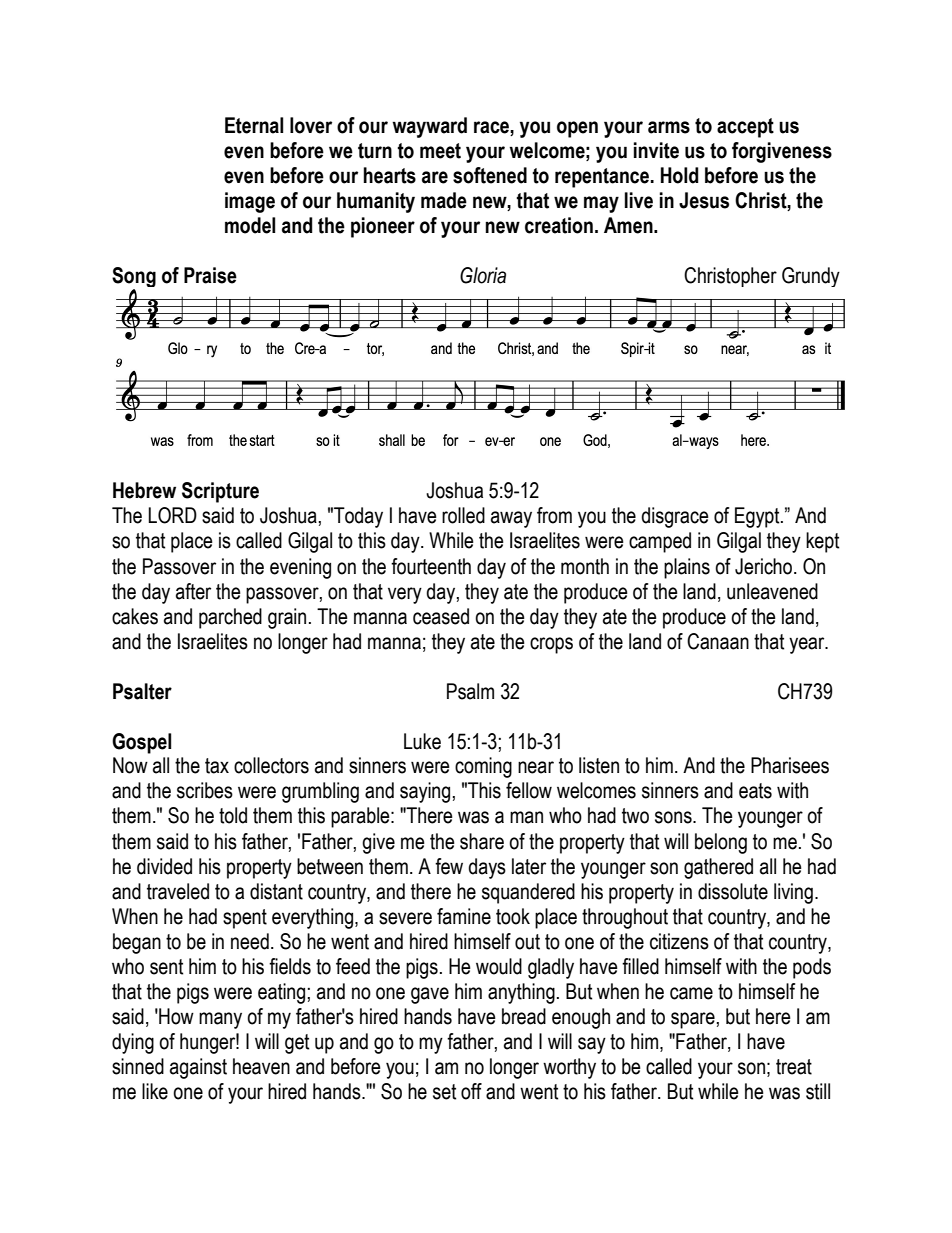 The width and height of the document is (952, 1233). Describe the element at coordinates (490, 175) in the document. I see `softened` at that location.
